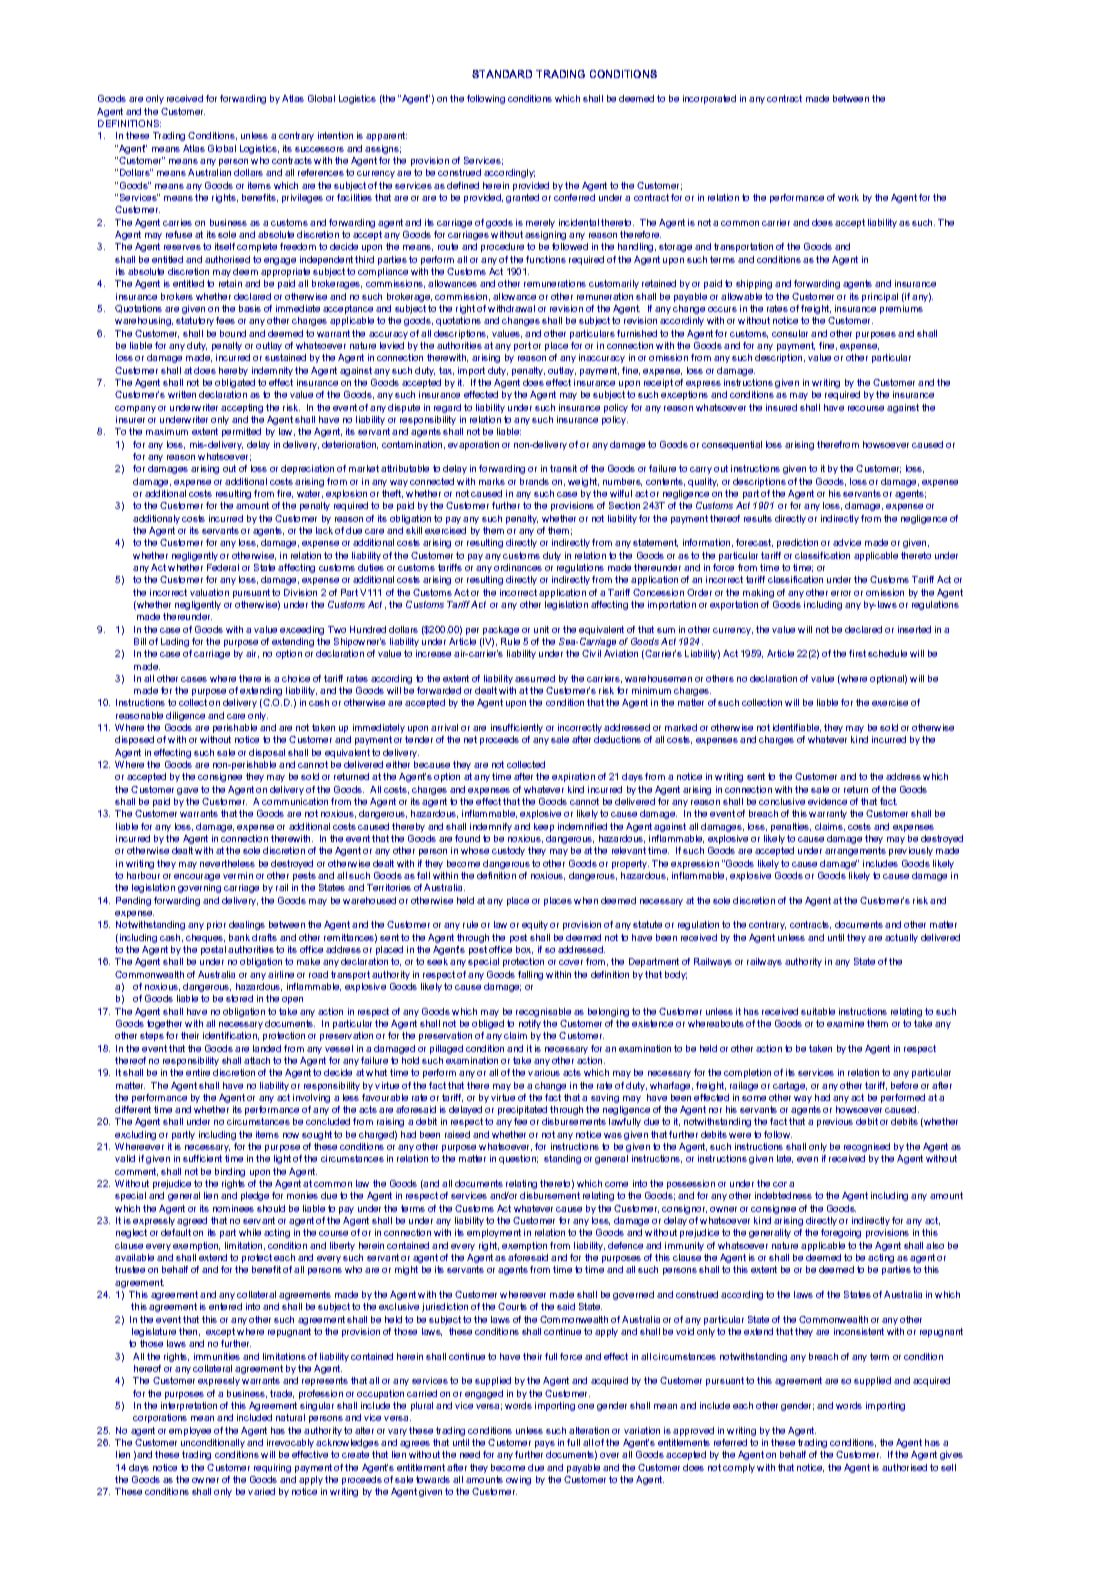 Image resolution: width=1111 pixels, height=1572 pixels. What do you see at coordinates (239, 998) in the screenshot?
I see `stored` at bounding box center [239, 998].
